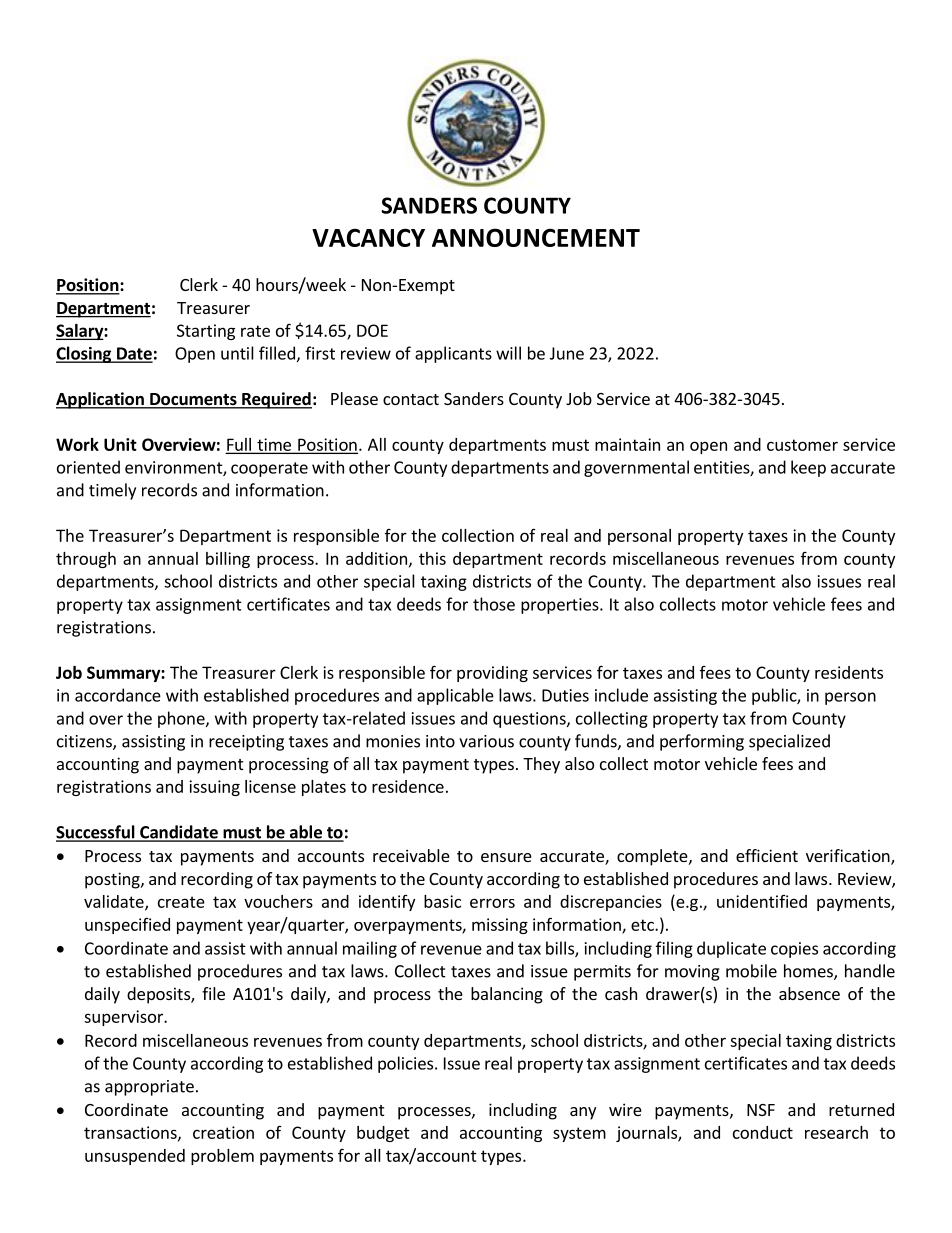 The height and width of the page is (1233, 952). I want to click on this, so click(432, 558).
